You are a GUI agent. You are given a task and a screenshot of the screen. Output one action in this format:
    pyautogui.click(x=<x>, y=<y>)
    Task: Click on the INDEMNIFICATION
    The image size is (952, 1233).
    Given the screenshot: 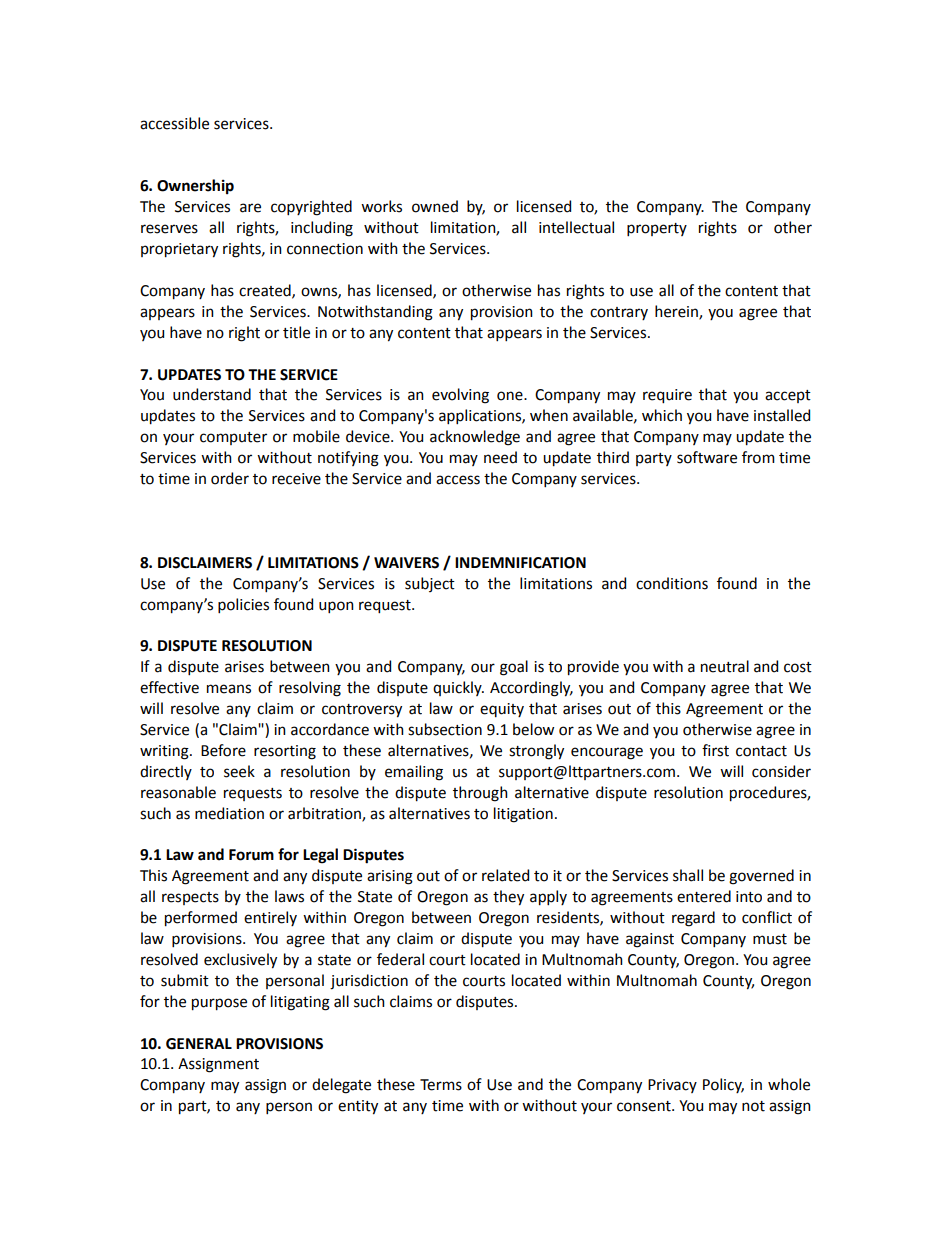 What is the action you would take?
    pyautogui.click(x=520, y=563)
